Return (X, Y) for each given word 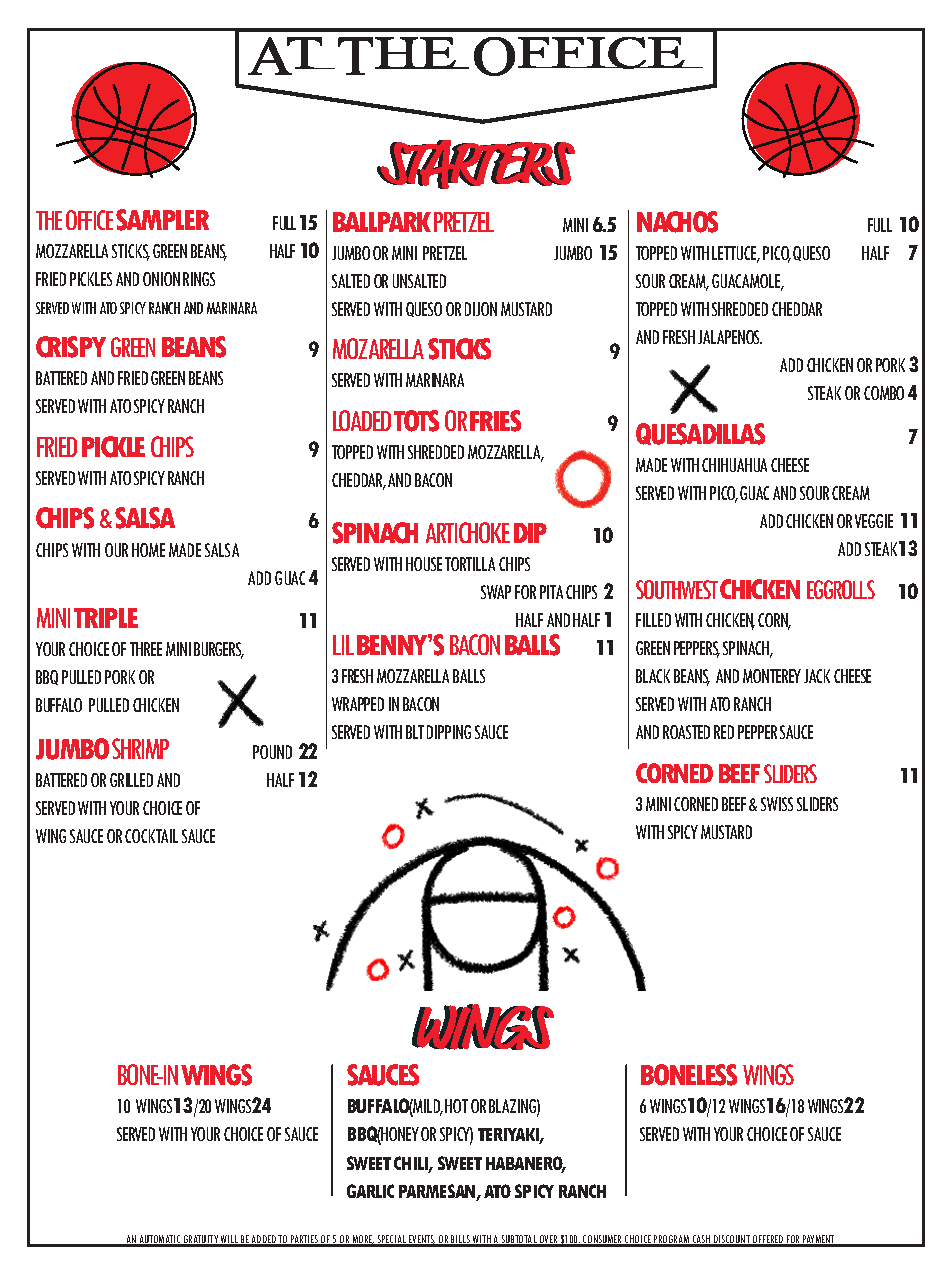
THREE (146, 649)
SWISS (777, 804)
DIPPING (449, 732)
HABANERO (526, 1164)
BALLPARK (382, 222)
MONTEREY (772, 676)
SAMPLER (162, 220)
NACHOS (677, 222)
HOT (456, 1106)
